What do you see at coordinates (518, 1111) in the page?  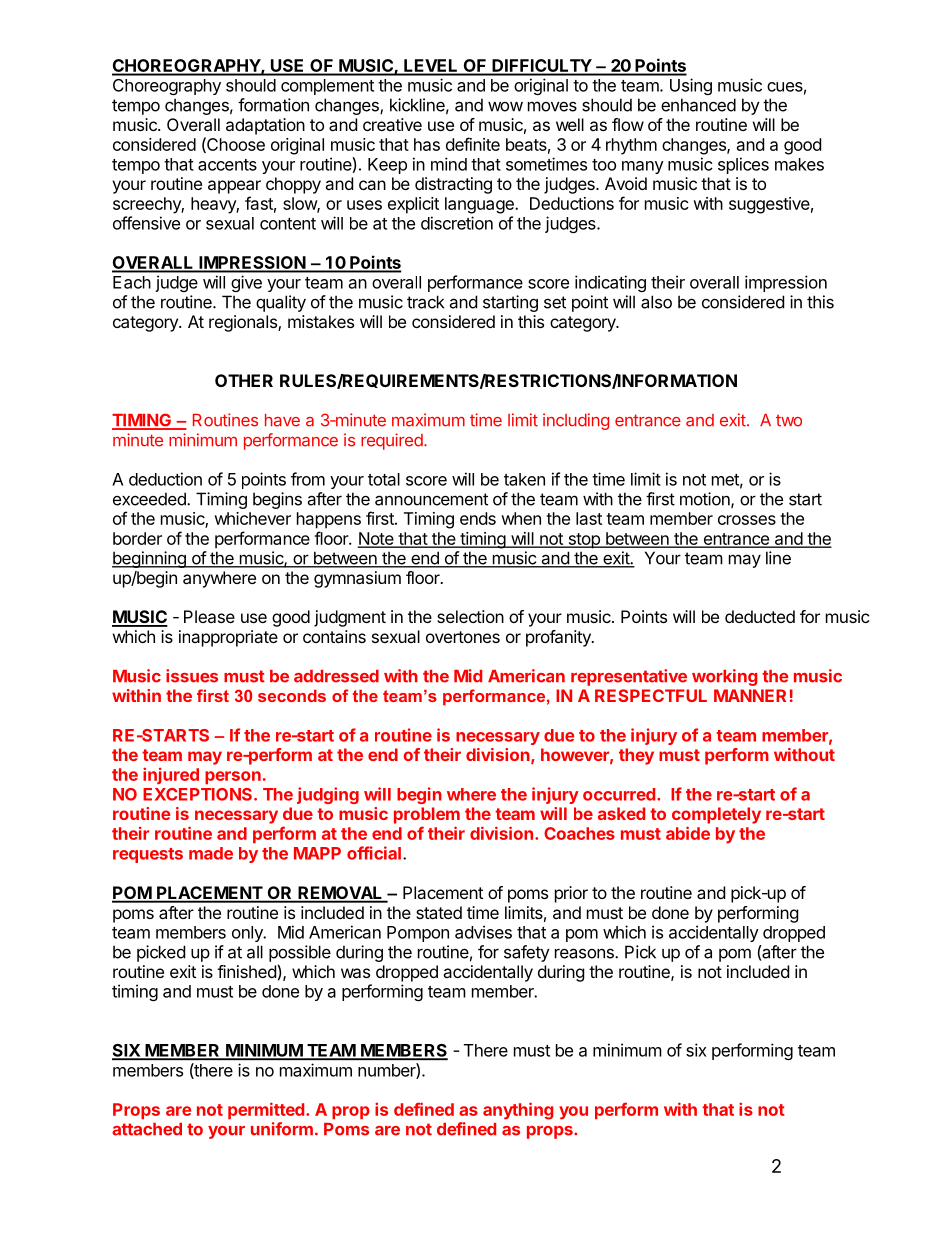 I see `anything` at bounding box center [518, 1111].
